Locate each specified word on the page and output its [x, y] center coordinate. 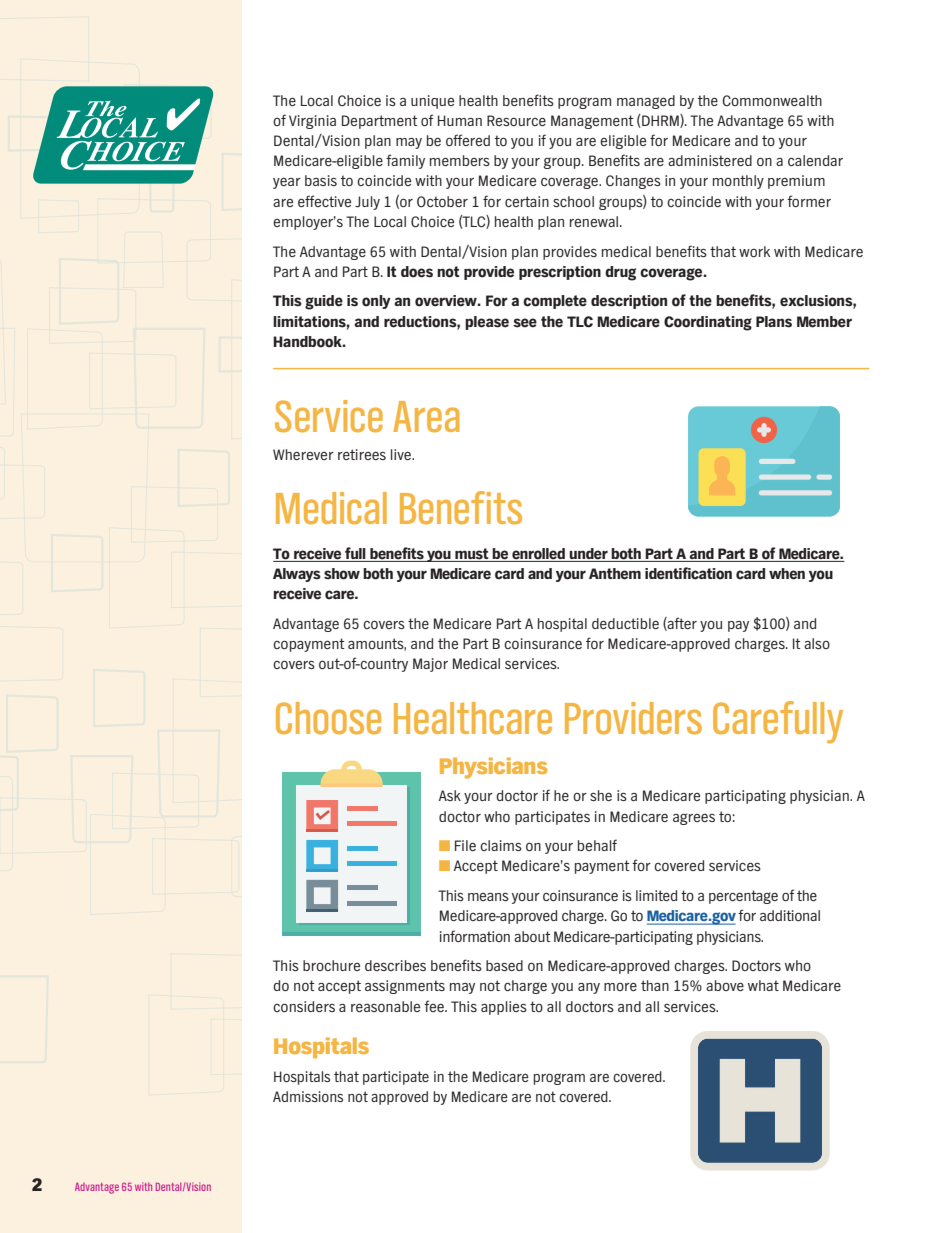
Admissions [308, 1096]
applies [504, 1008]
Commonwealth [772, 100]
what [763, 985]
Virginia [312, 122]
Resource [516, 120]
